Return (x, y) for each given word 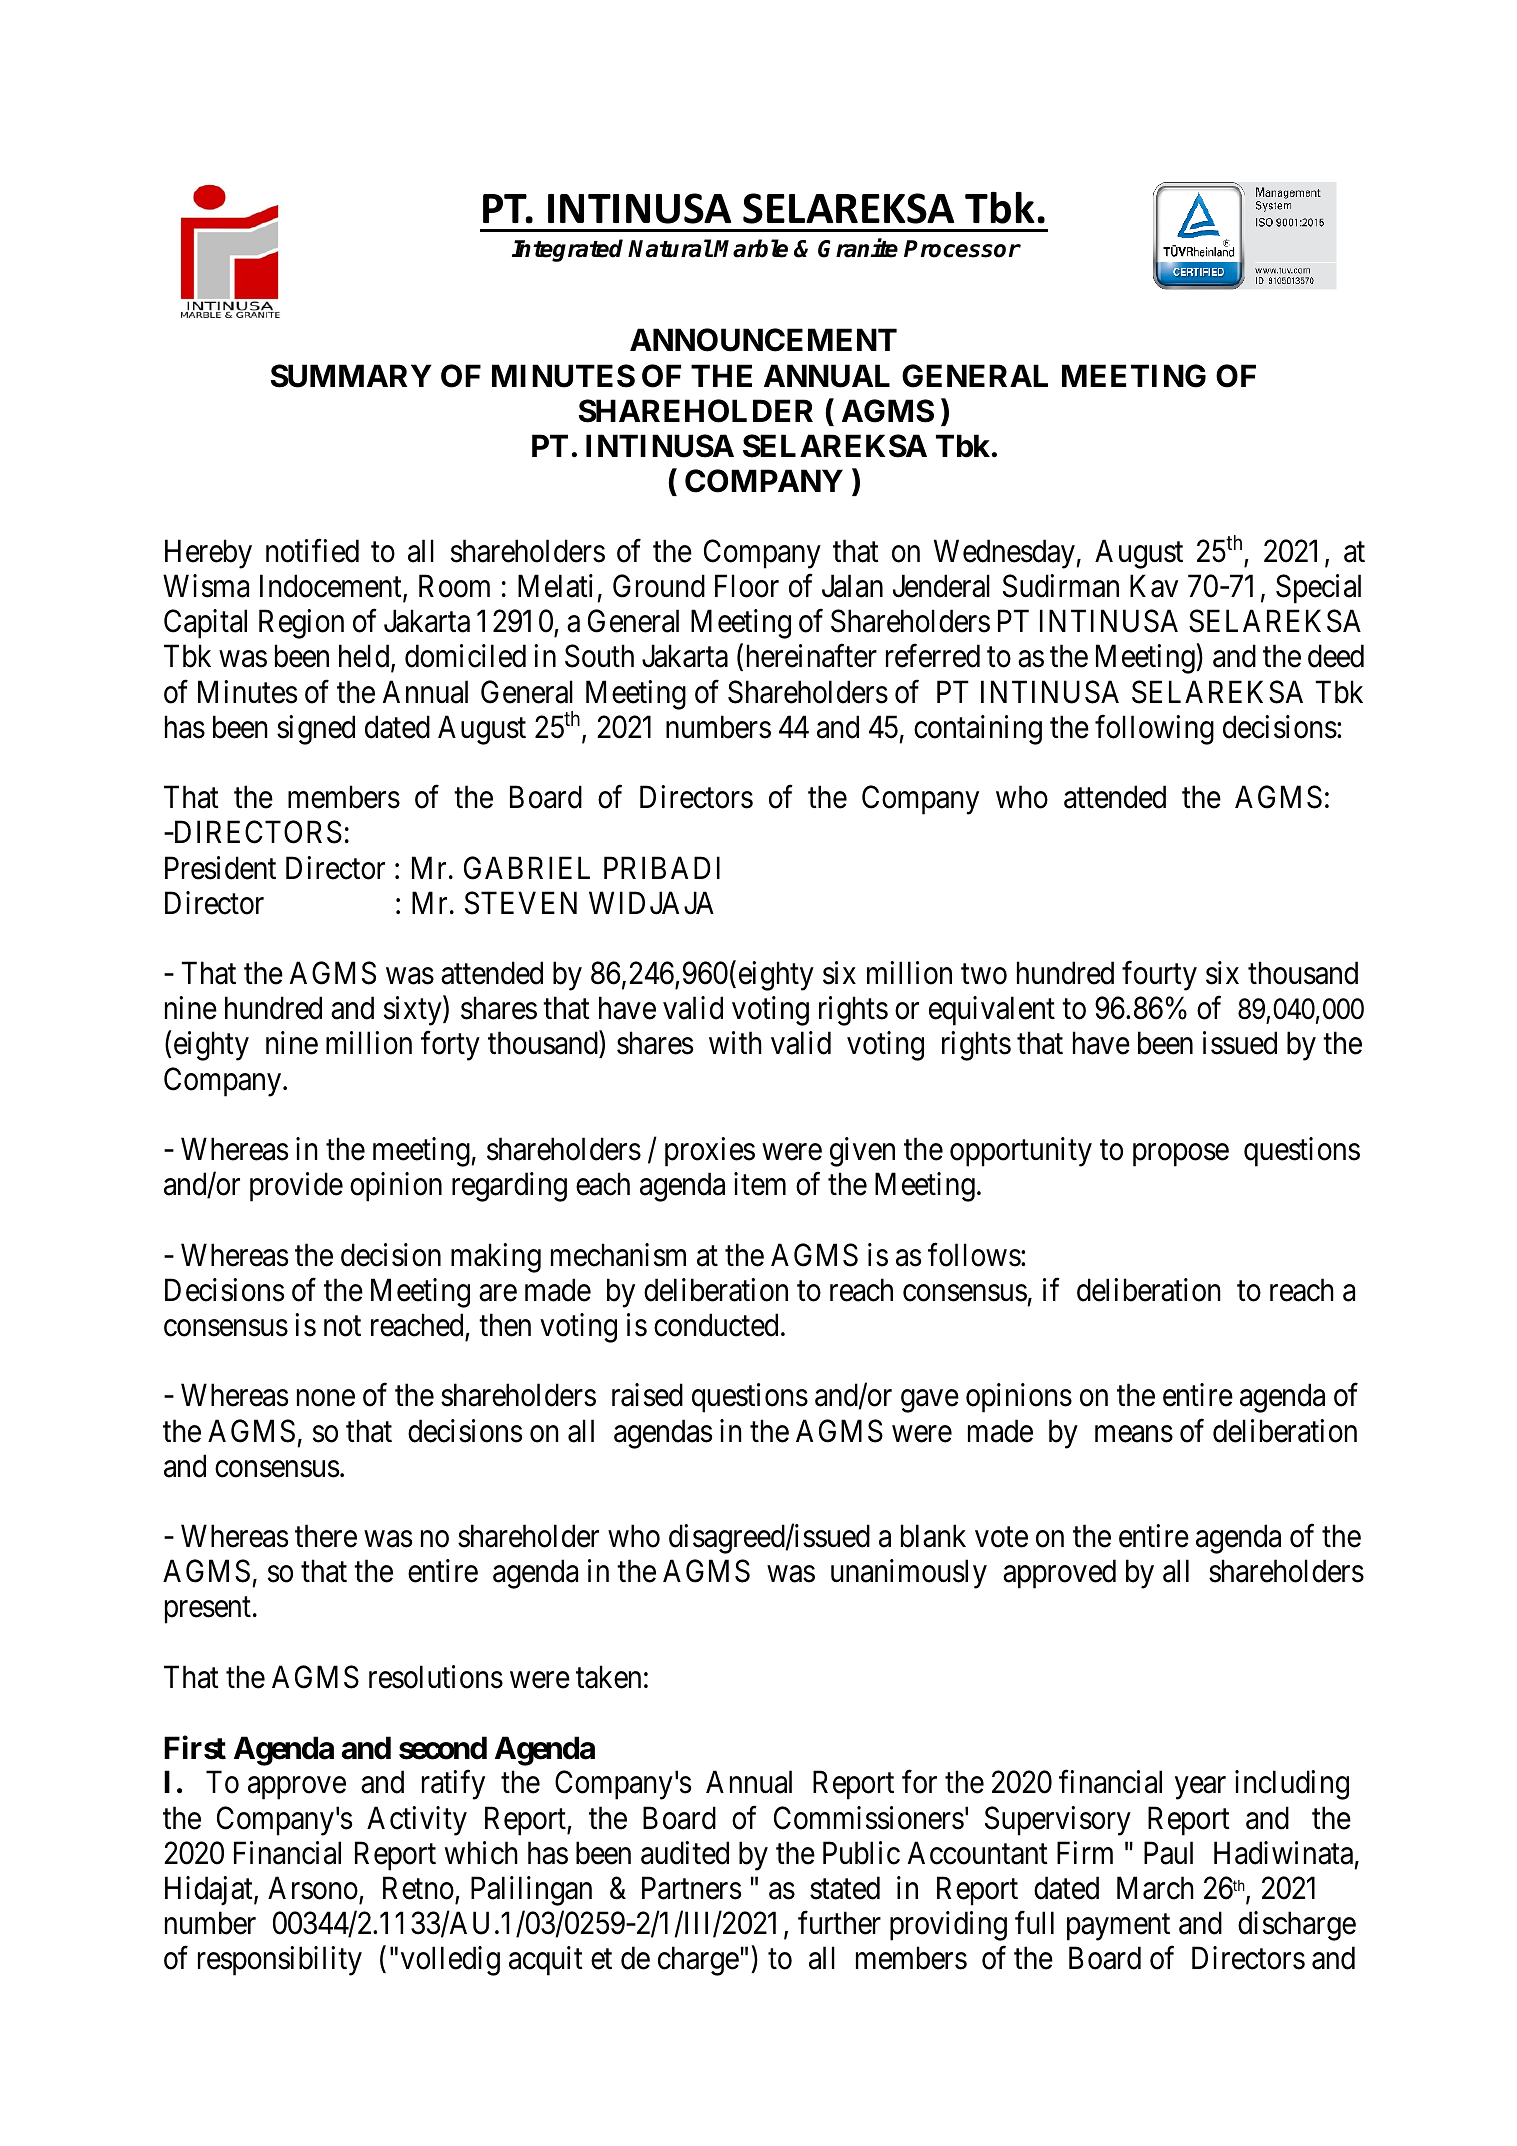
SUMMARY (351, 376)
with (735, 1043)
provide (296, 1187)
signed (316, 730)
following (1154, 730)
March (1155, 1888)
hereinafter (812, 656)
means (1134, 1434)
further (839, 1923)
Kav (1154, 586)
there (326, 1536)
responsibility (280, 1961)
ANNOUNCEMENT (763, 340)
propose (1181, 1155)
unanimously (909, 1574)
